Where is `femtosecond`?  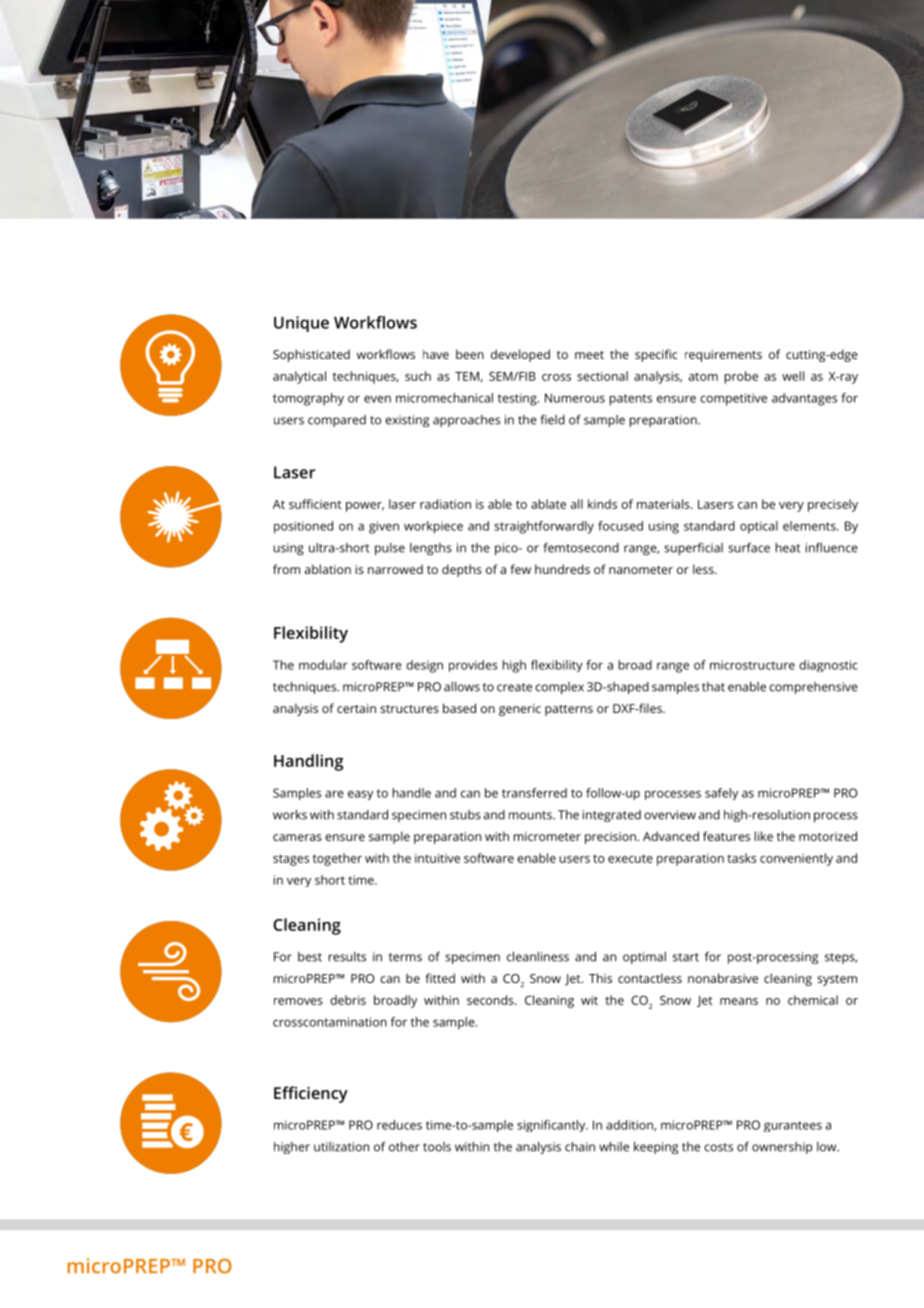 femtosecond is located at coordinates (581, 547).
